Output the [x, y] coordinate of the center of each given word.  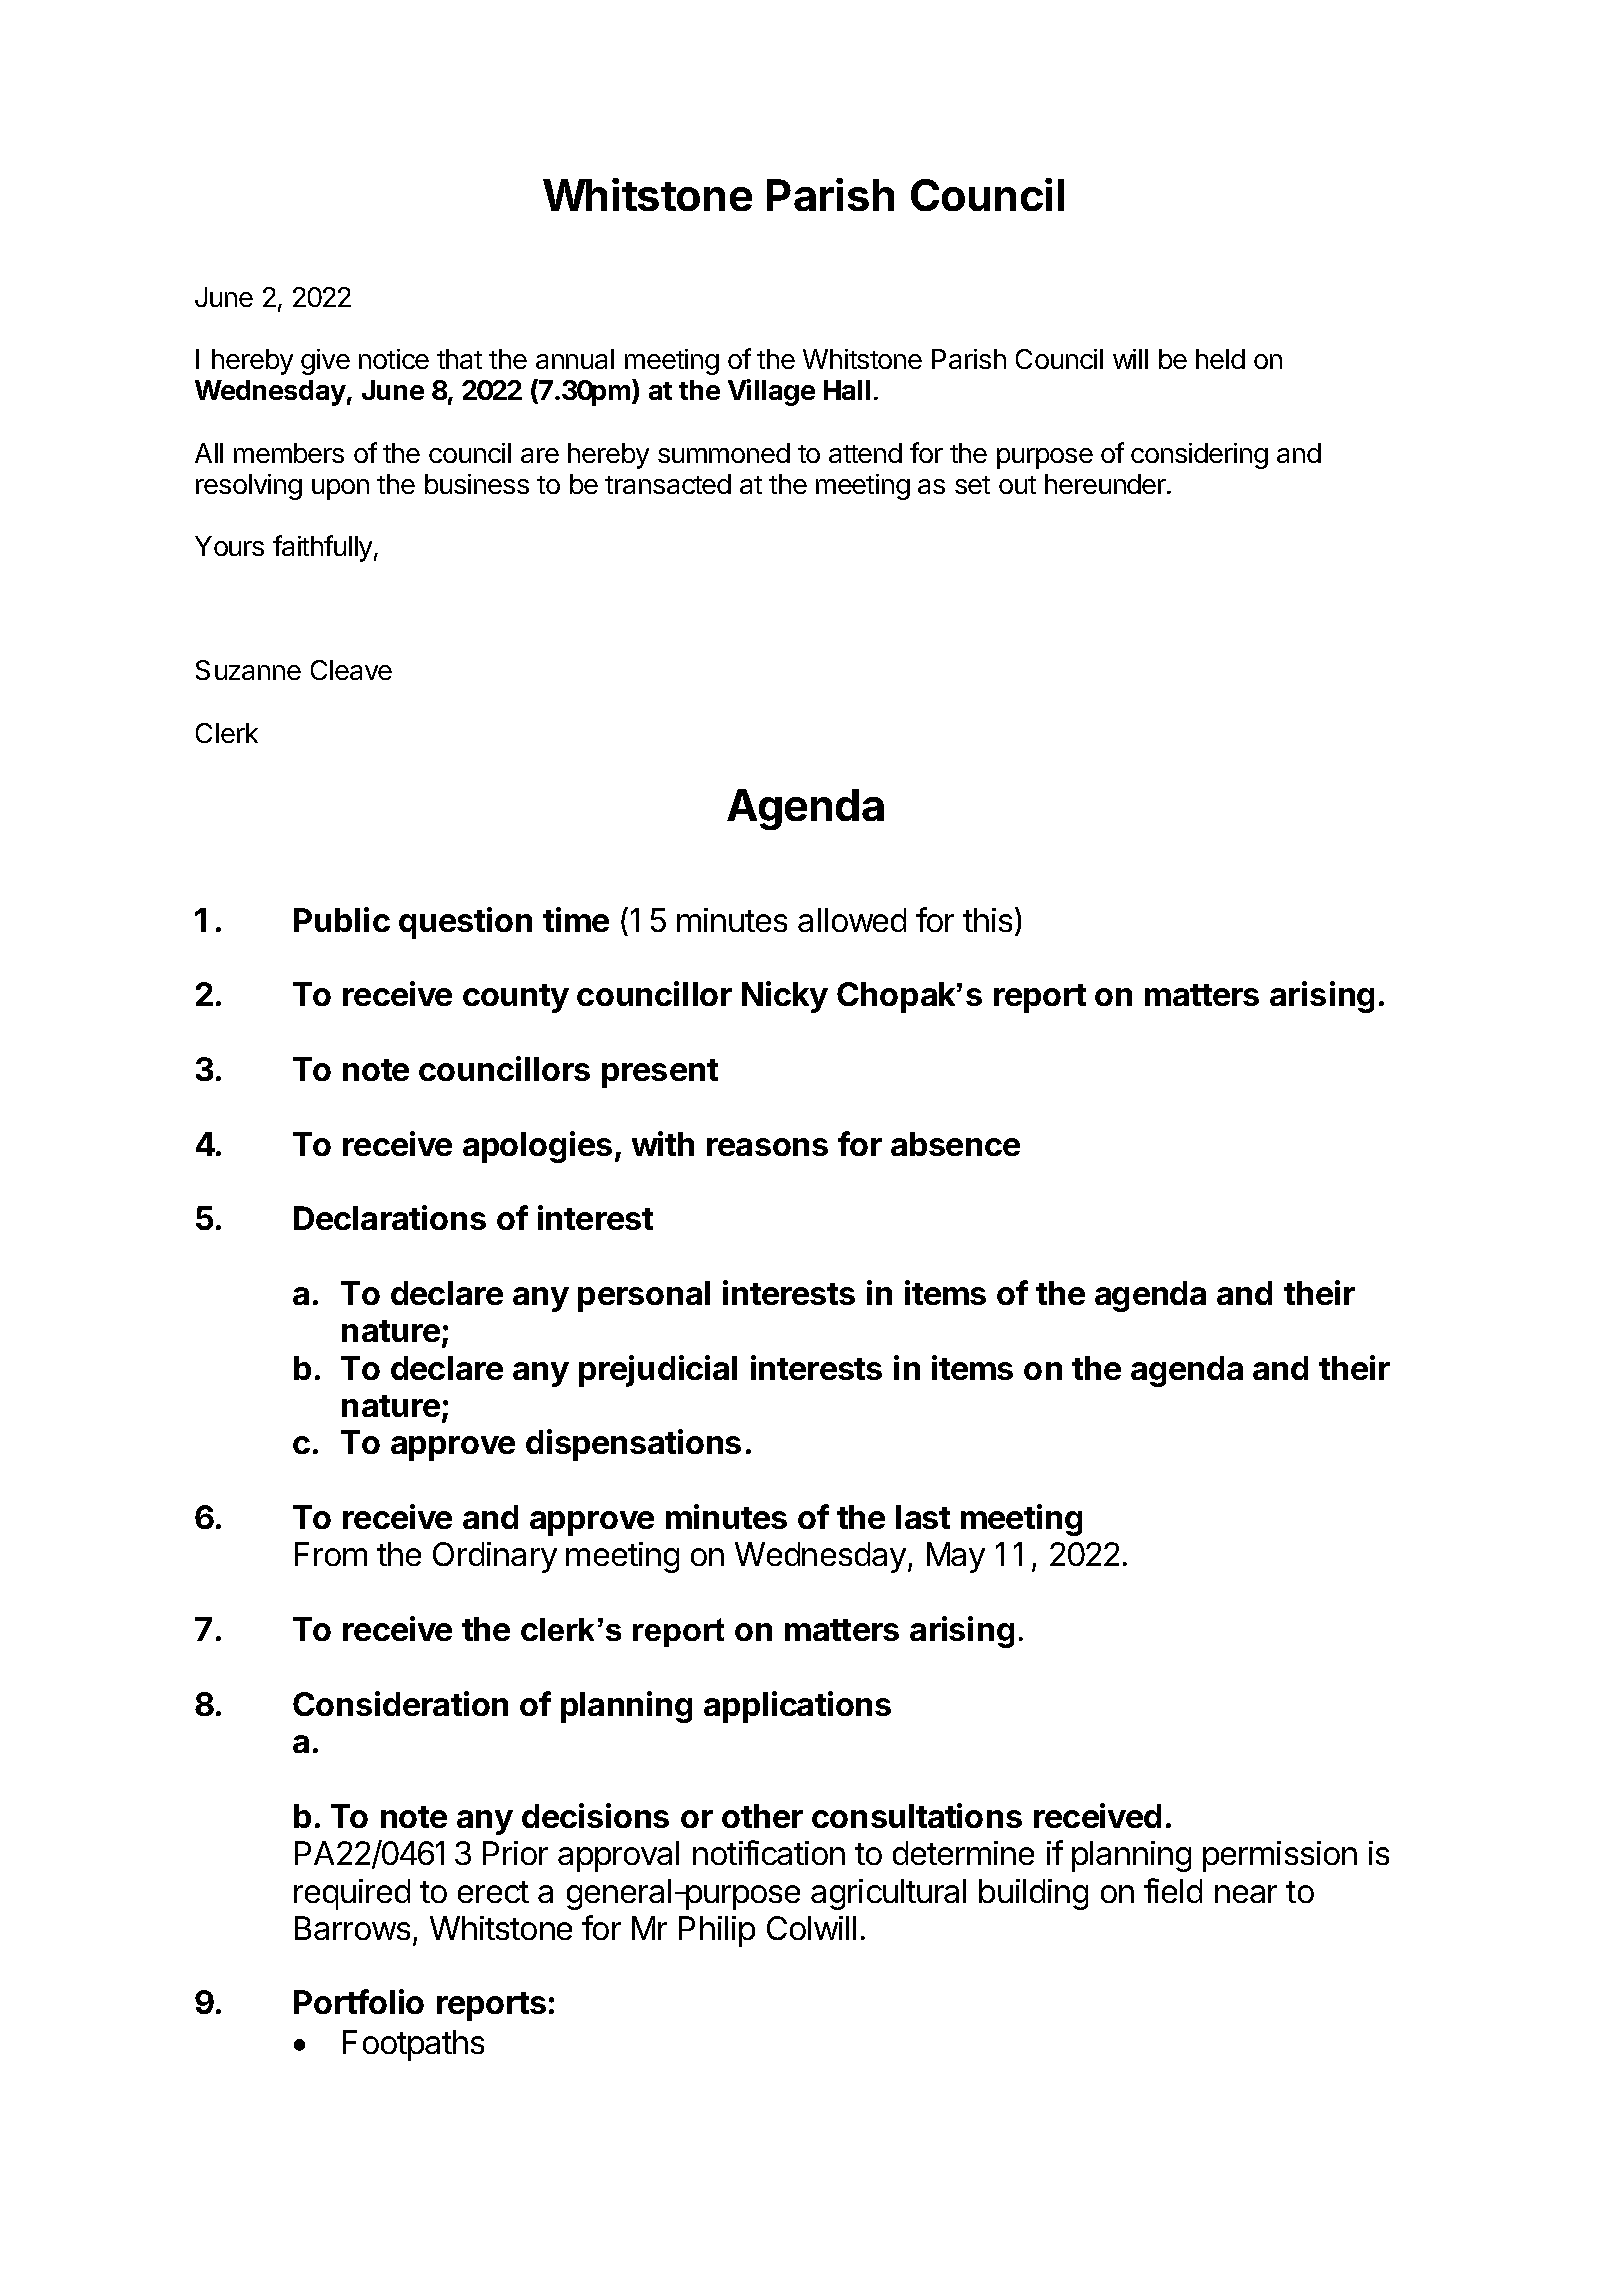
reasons [767, 1147]
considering [1199, 456]
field [1173, 1890]
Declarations [390, 1217]
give [325, 362]
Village [771, 392]
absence [955, 1144]
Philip [717, 1931]
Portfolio [359, 2001]
